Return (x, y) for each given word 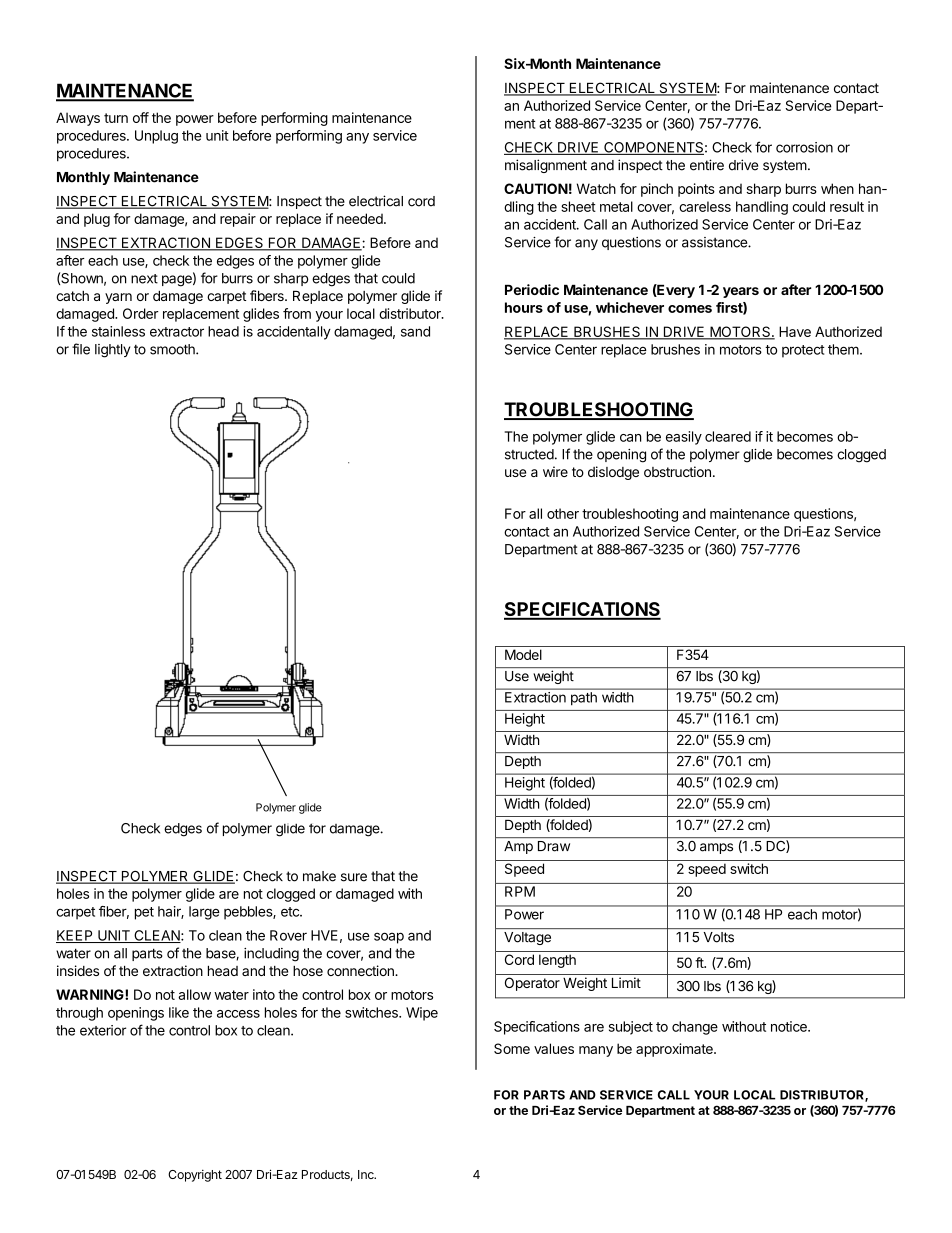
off (141, 117)
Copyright (195, 1175)
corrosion (804, 147)
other (563, 513)
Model (523, 654)
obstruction (677, 471)
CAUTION (536, 188)
